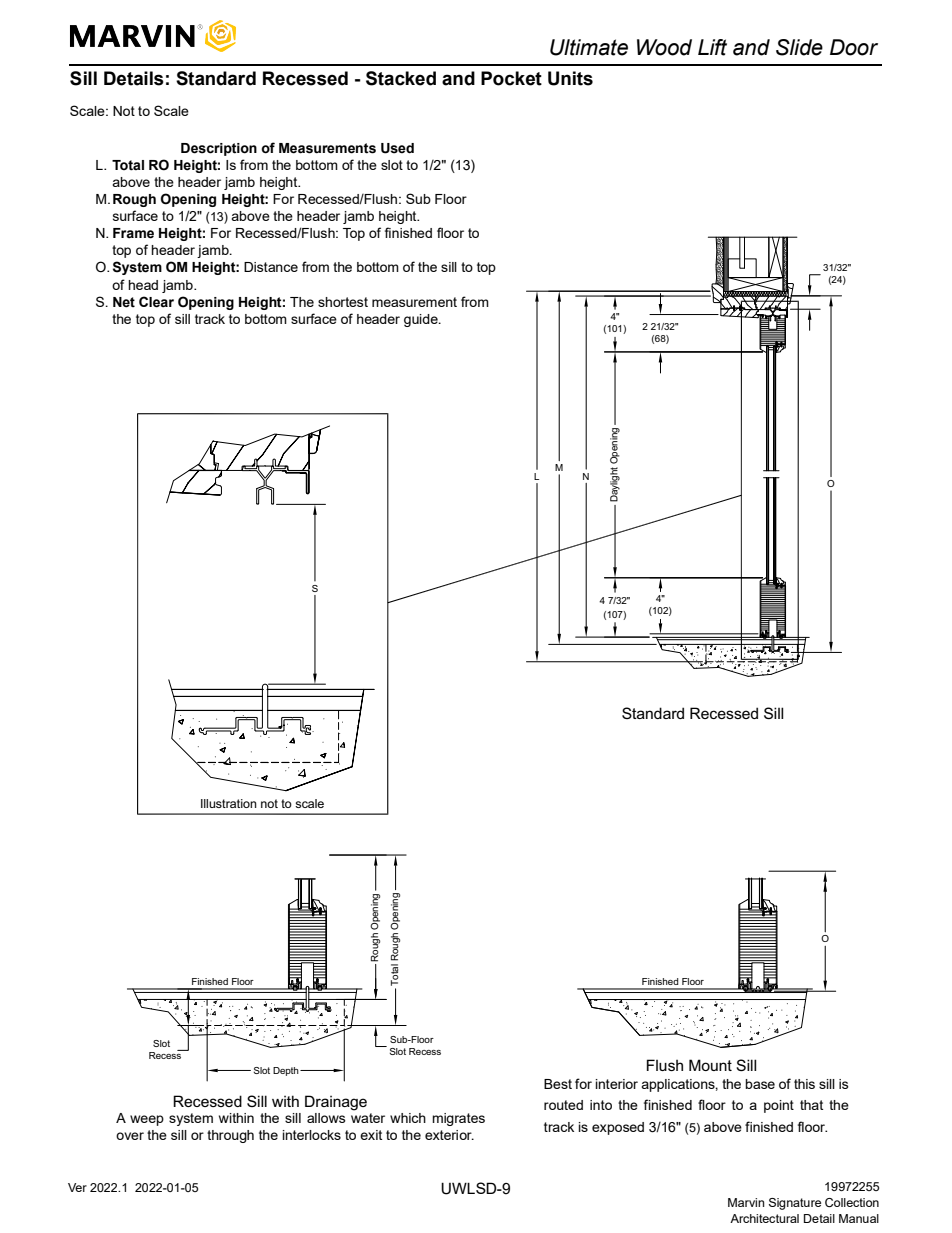  Describe the element at coordinates (558, 1084) in the document. I see `Best` at that location.
